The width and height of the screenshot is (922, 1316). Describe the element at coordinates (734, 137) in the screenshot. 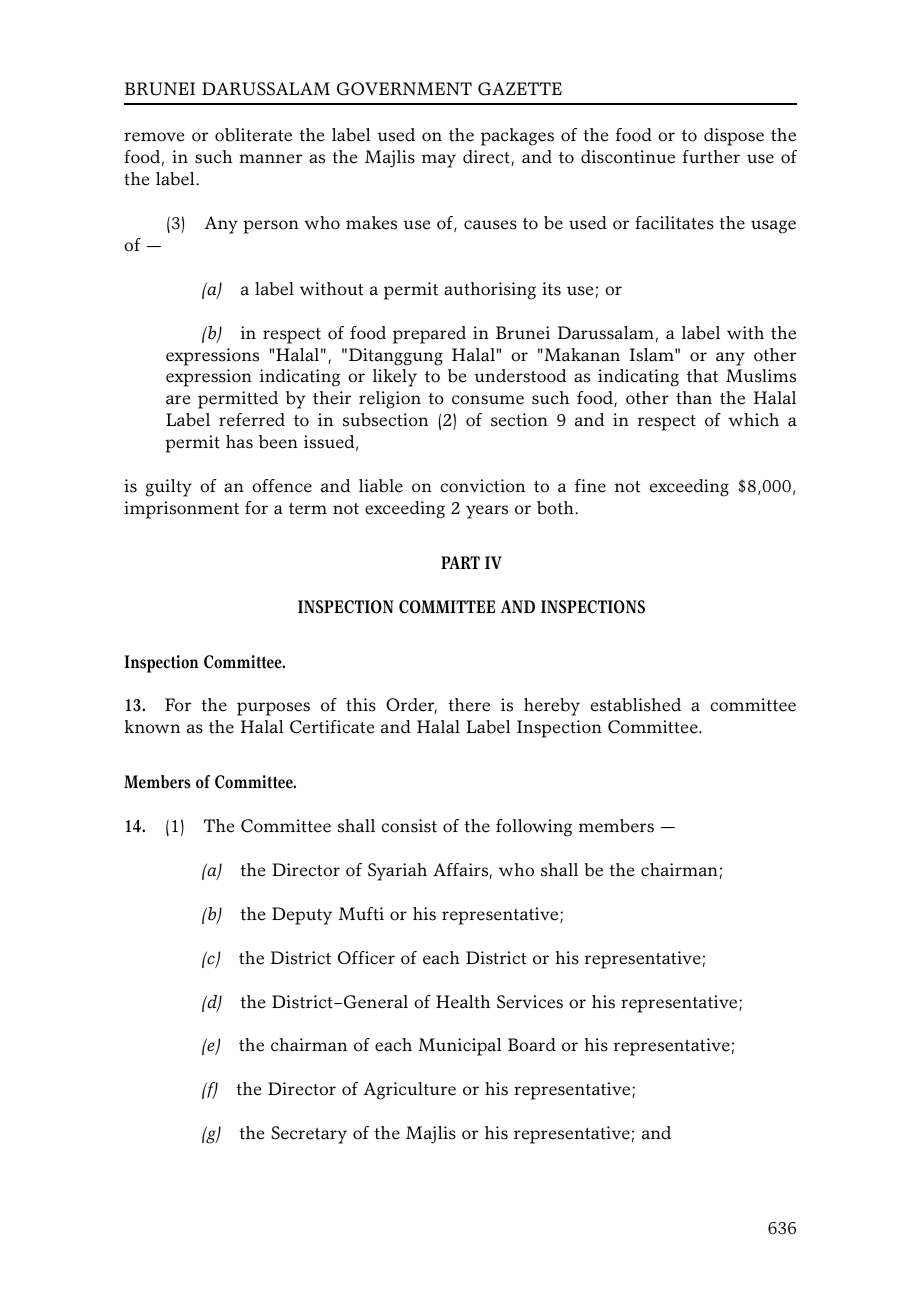

I see `dispose` at that location.
